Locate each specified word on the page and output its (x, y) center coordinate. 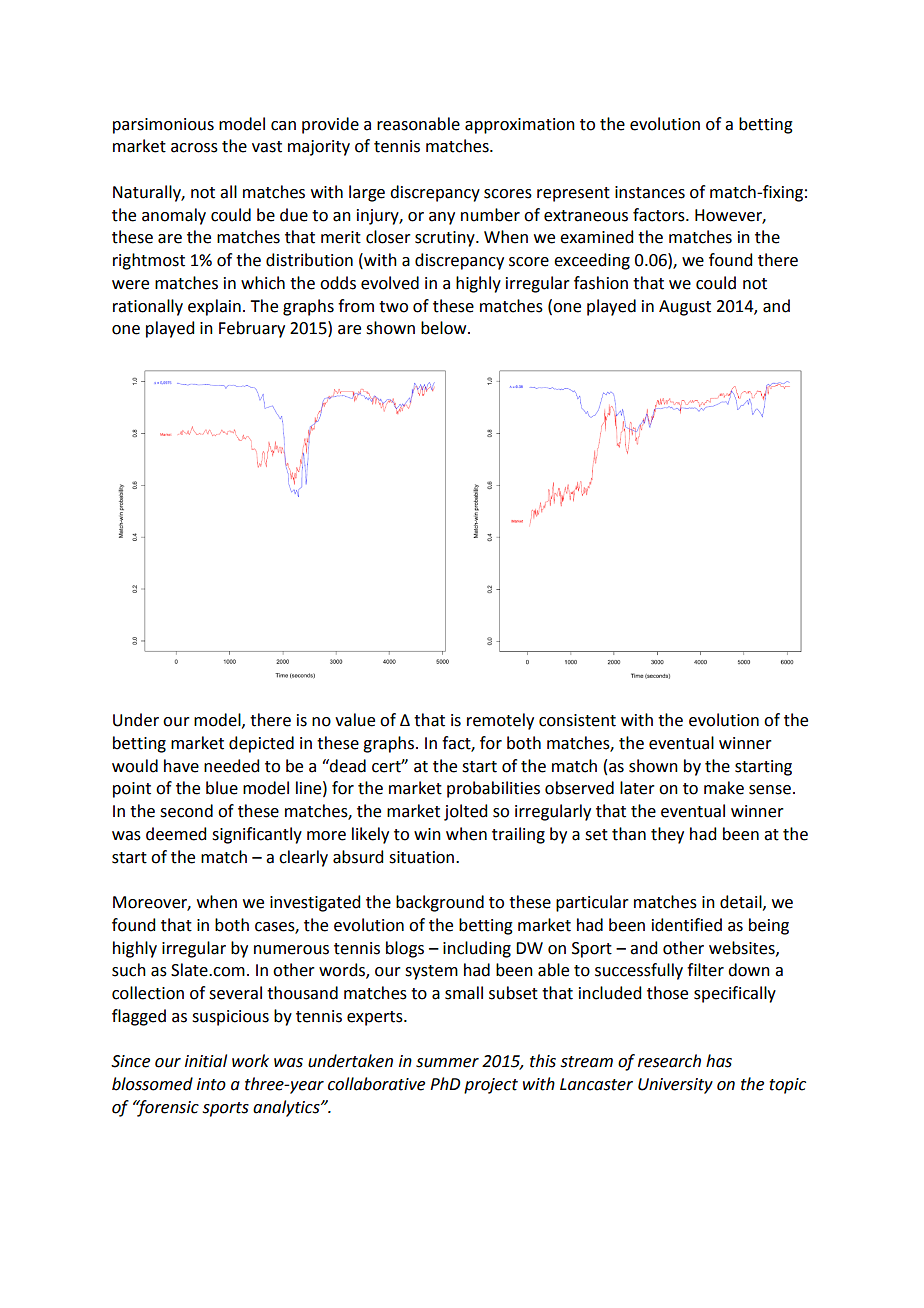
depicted (261, 744)
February (252, 329)
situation (423, 857)
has (719, 1061)
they (667, 835)
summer (447, 1063)
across (194, 148)
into (211, 1084)
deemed (176, 834)
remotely (500, 721)
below (445, 328)
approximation (520, 126)
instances (650, 192)
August (685, 308)
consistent (577, 720)
